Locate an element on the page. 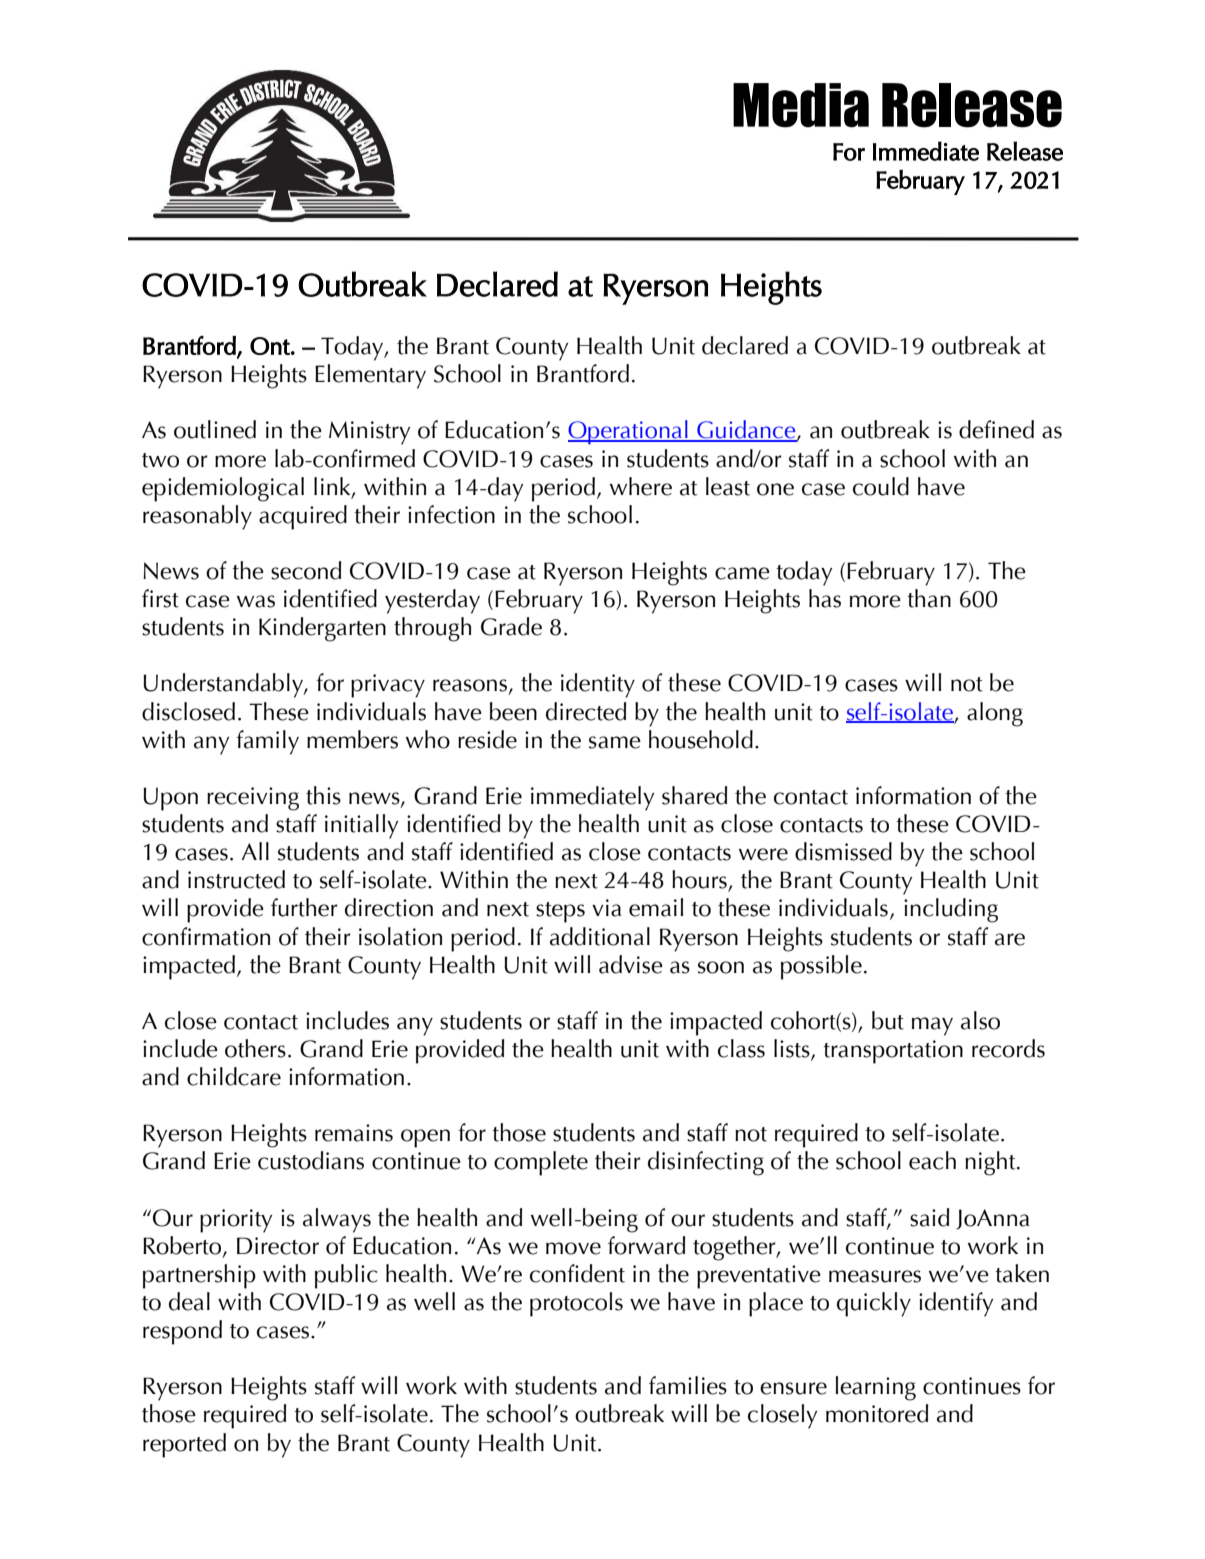  Grade is located at coordinates (511, 626).
